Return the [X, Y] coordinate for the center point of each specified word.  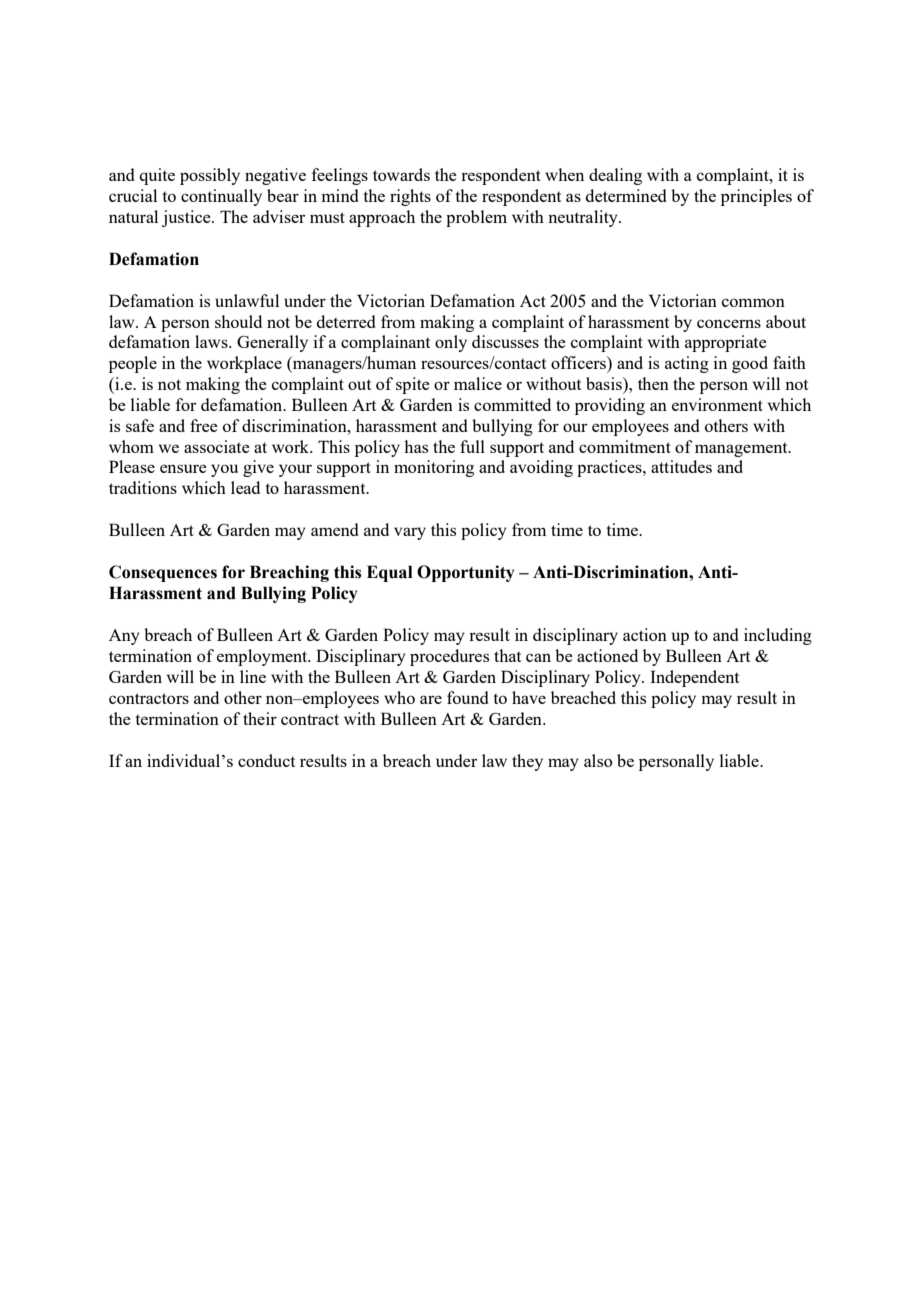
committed [512, 404]
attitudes [681, 466]
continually [221, 197]
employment [263, 657]
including [778, 636]
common [753, 302]
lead [245, 487]
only [451, 343]
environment [717, 404]
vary [410, 533]
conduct [266, 760]
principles [756, 197]
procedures [449, 657]
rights [410, 197]
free [204, 425]
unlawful [247, 300]
